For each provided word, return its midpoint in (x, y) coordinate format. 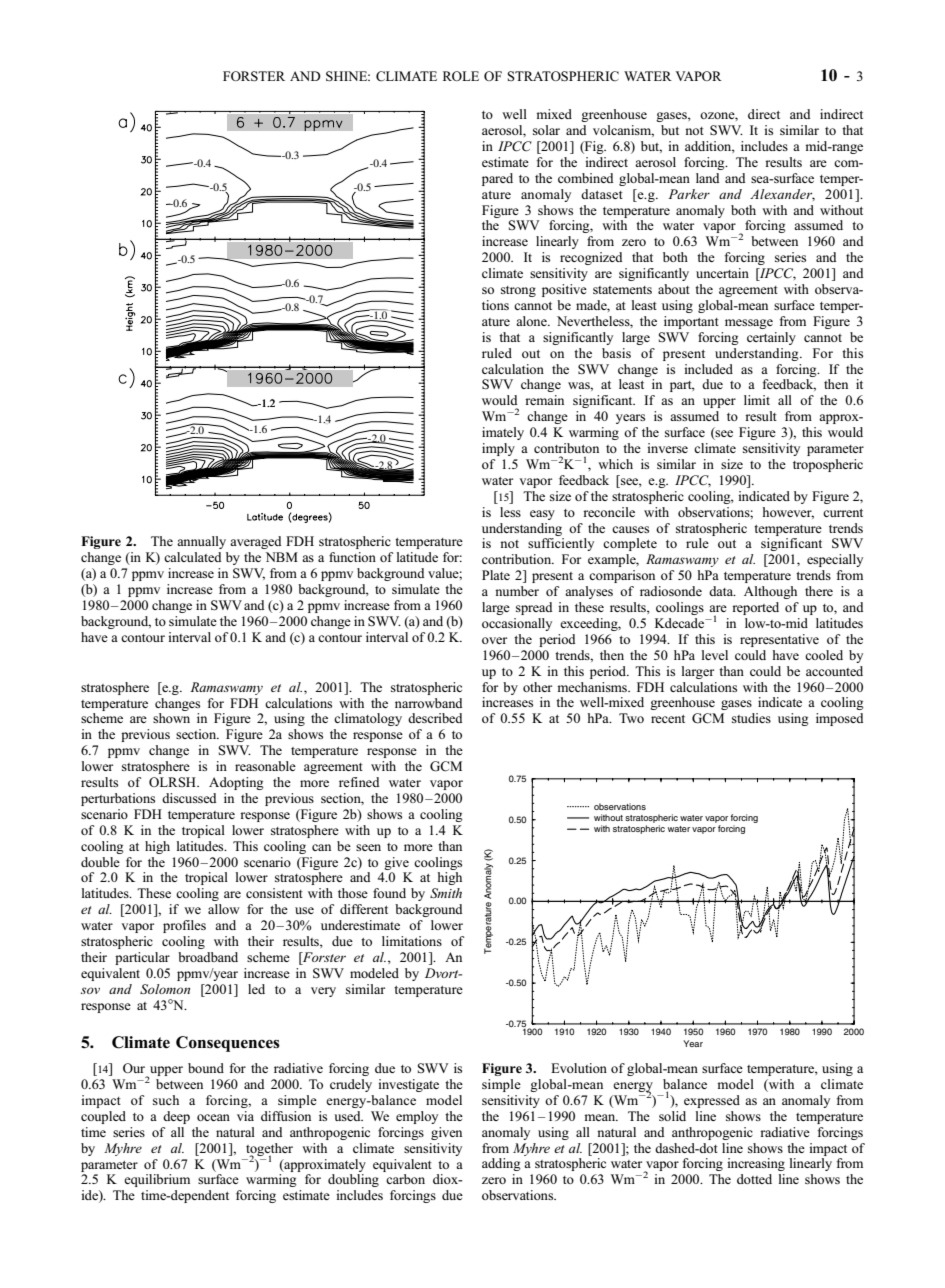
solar (546, 130)
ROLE (461, 76)
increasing (756, 1164)
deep (176, 1117)
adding (501, 1164)
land (707, 178)
